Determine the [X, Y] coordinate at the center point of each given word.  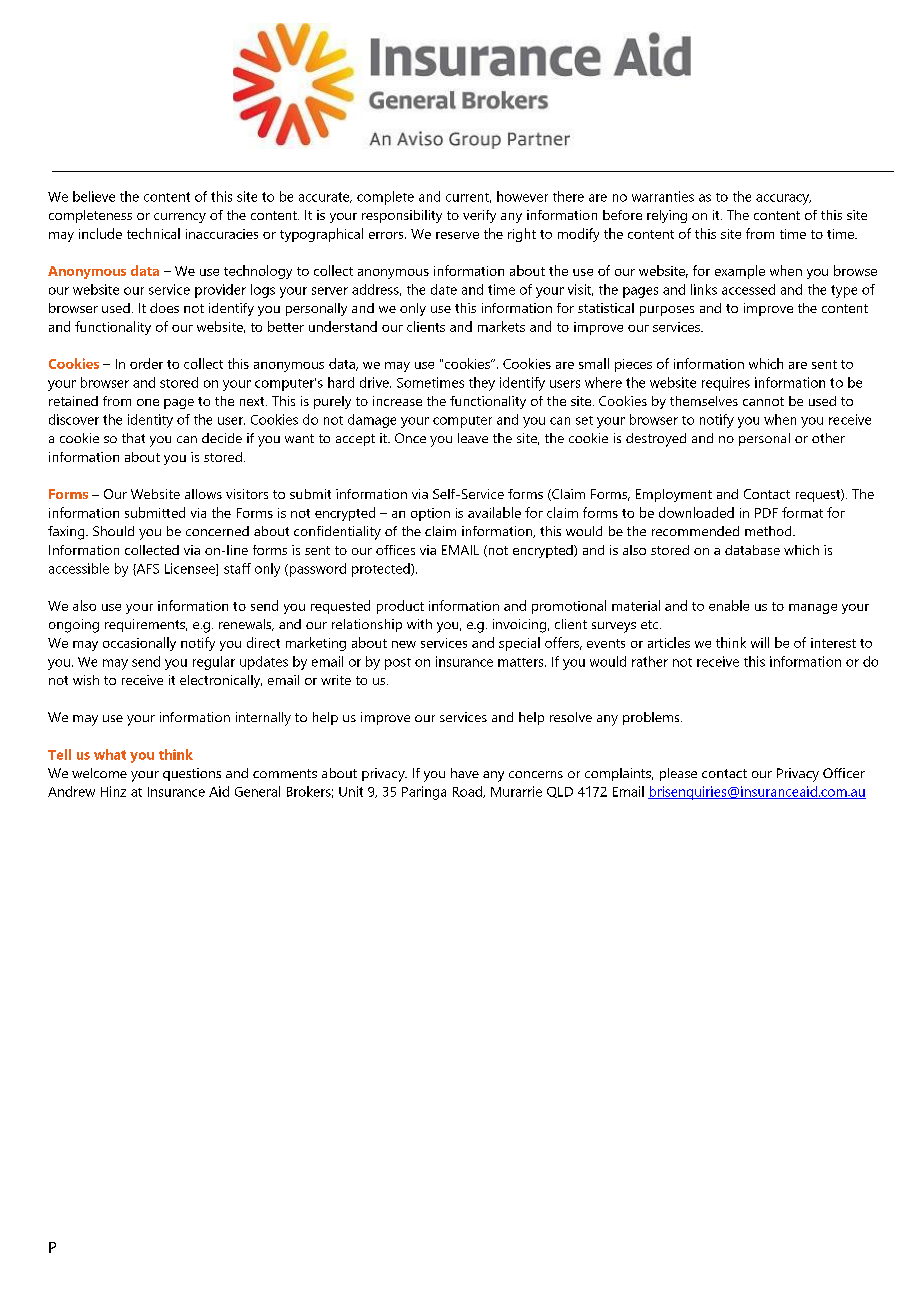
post [398, 664]
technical [153, 233]
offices [395, 550]
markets [501, 326]
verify [479, 216]
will [760, 642]
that [133, 438]
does [164, 308]
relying [667, 216]
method [769, 531]
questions [192, 774]
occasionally [139, 644]
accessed [748, 289]
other [828, 438]
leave [473, 438]
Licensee [191, 569]
